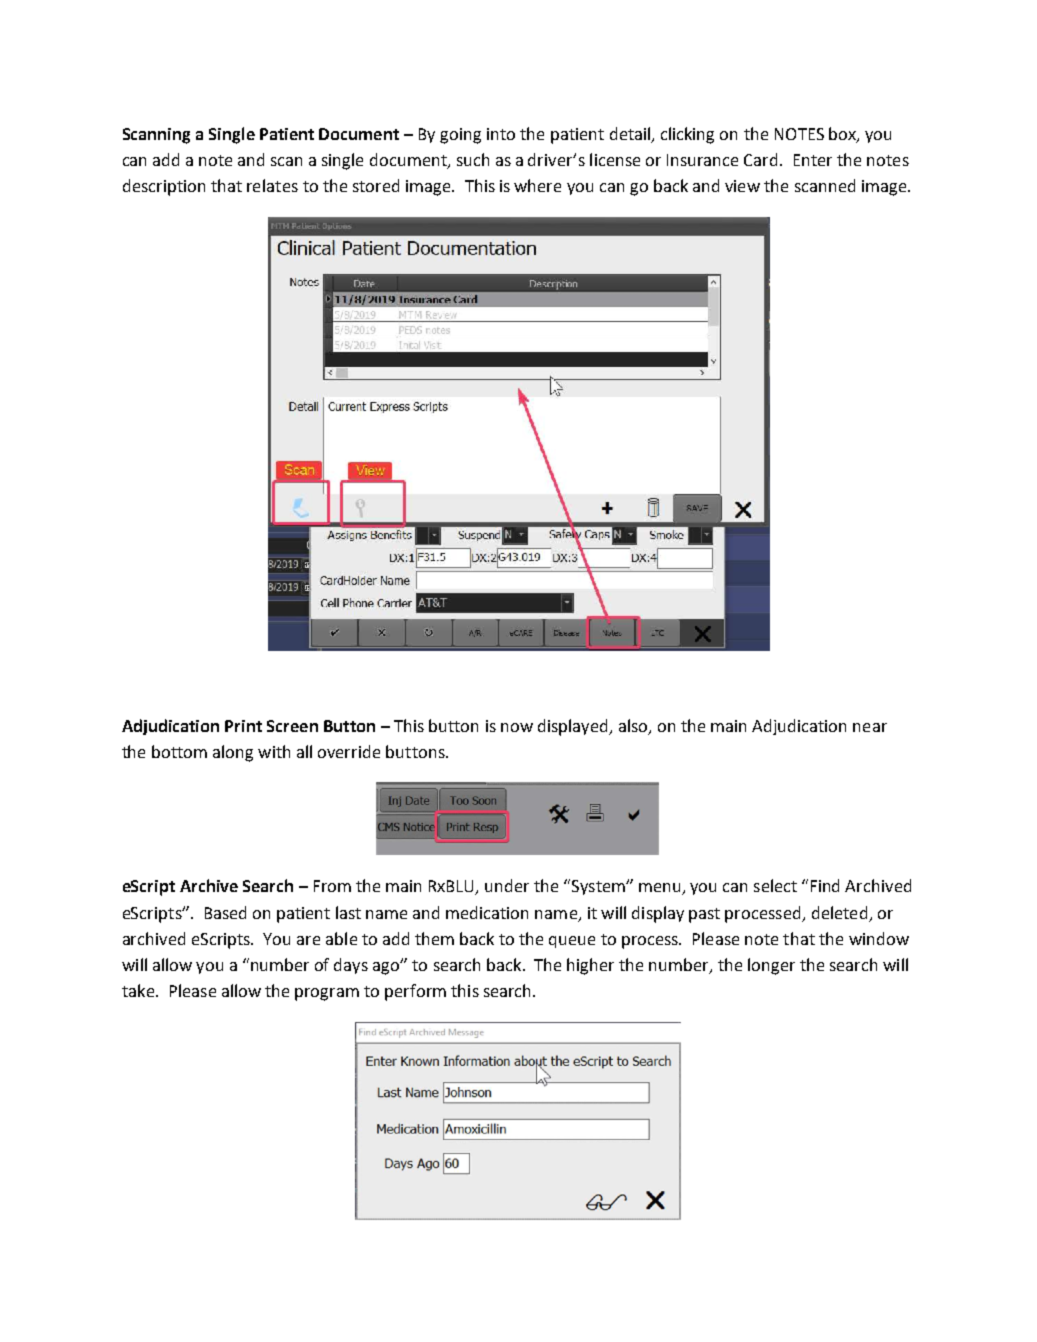  Describe the element at coordinates (870, 727) in the screenshot. I see `near` at that location.
